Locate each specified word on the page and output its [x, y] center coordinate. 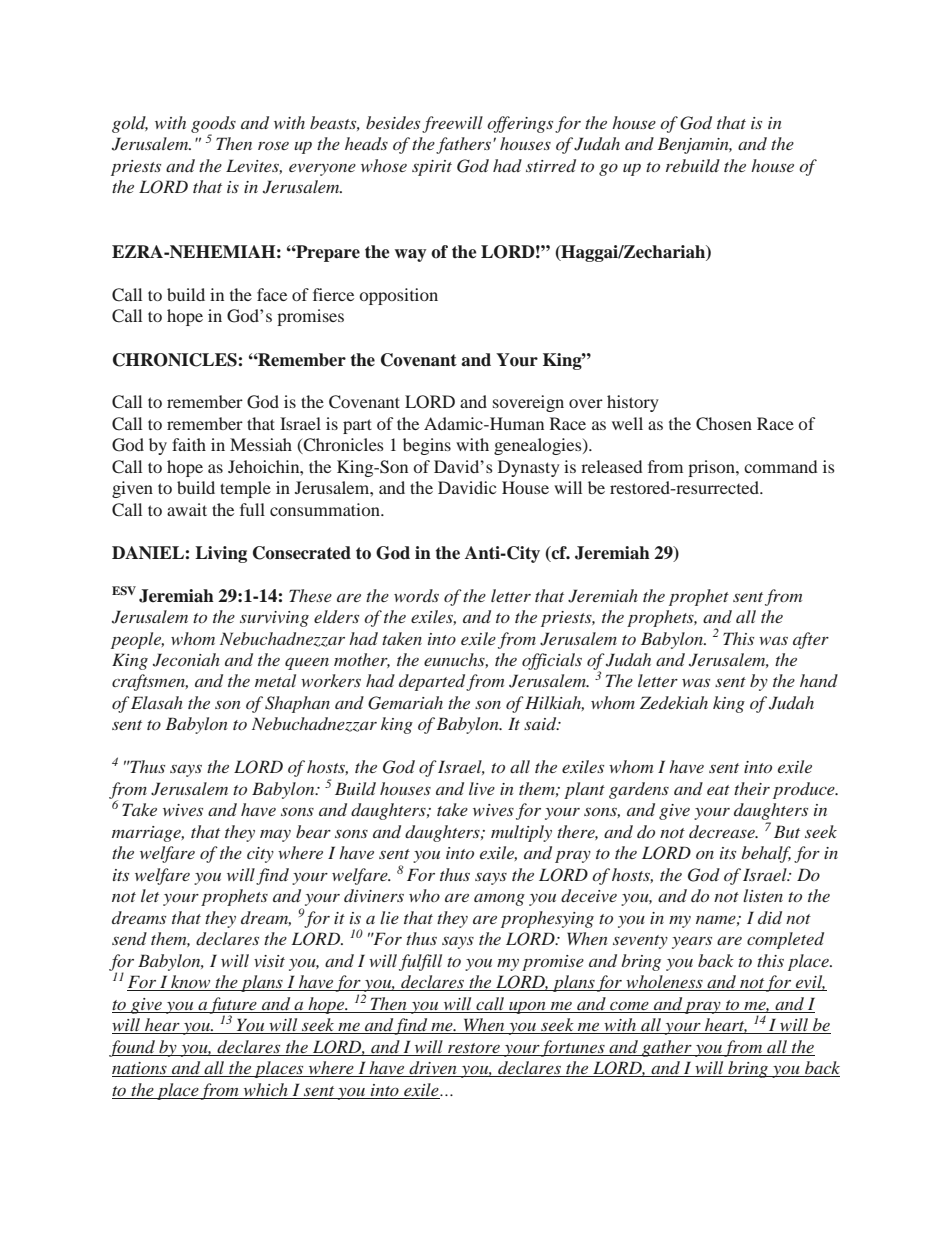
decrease [723, 831]
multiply [521, 833]
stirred [551, 165]
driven [433, 1069]
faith [189, 444]
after [811, 640]
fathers [465, 145]
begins [427, 446]
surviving [274, 619]
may [275, 836]
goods [213, 125]
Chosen [724, 424]
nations [140, 1069]
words [416, 595]
